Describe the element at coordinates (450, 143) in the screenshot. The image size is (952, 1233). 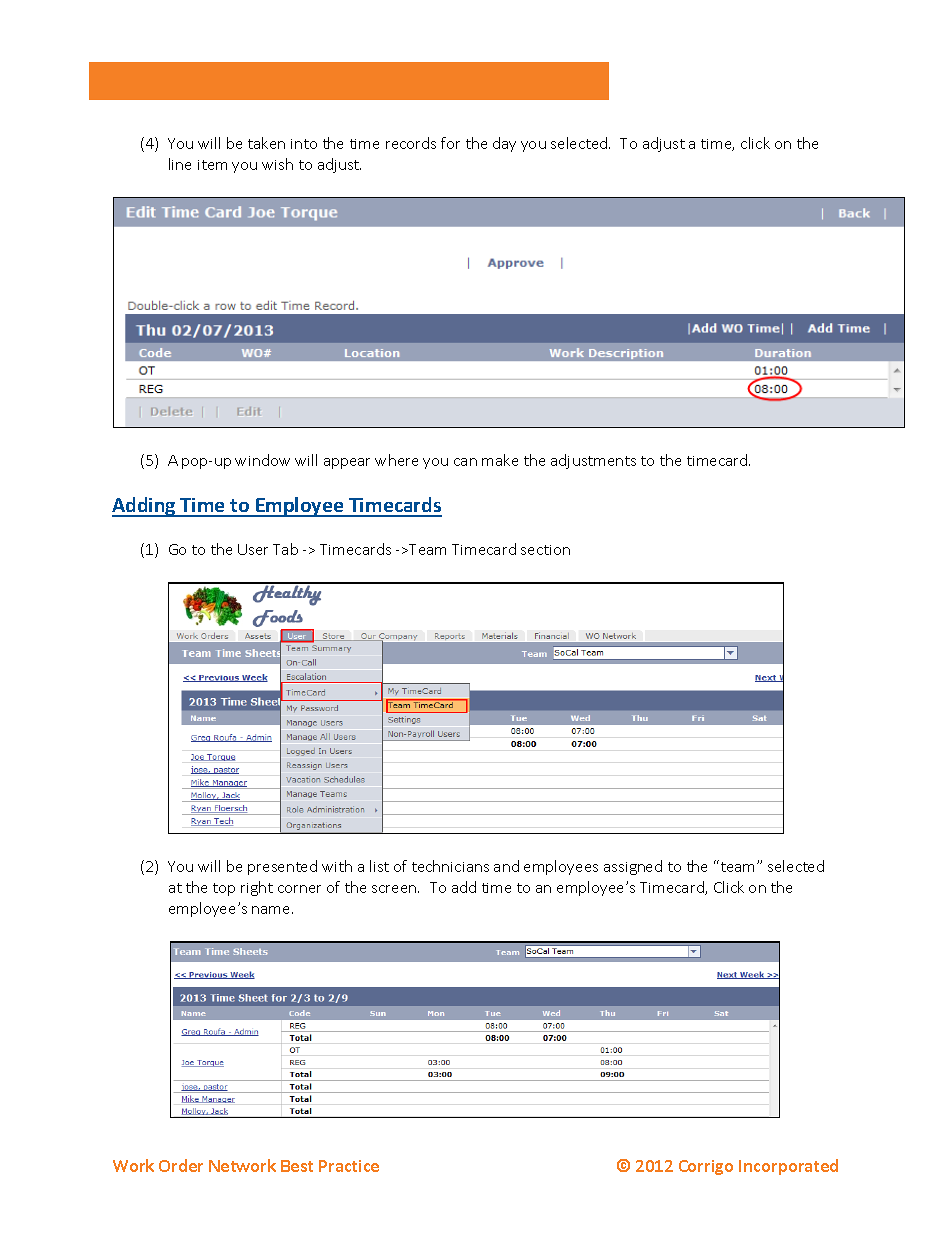
I see `for` at that location.
